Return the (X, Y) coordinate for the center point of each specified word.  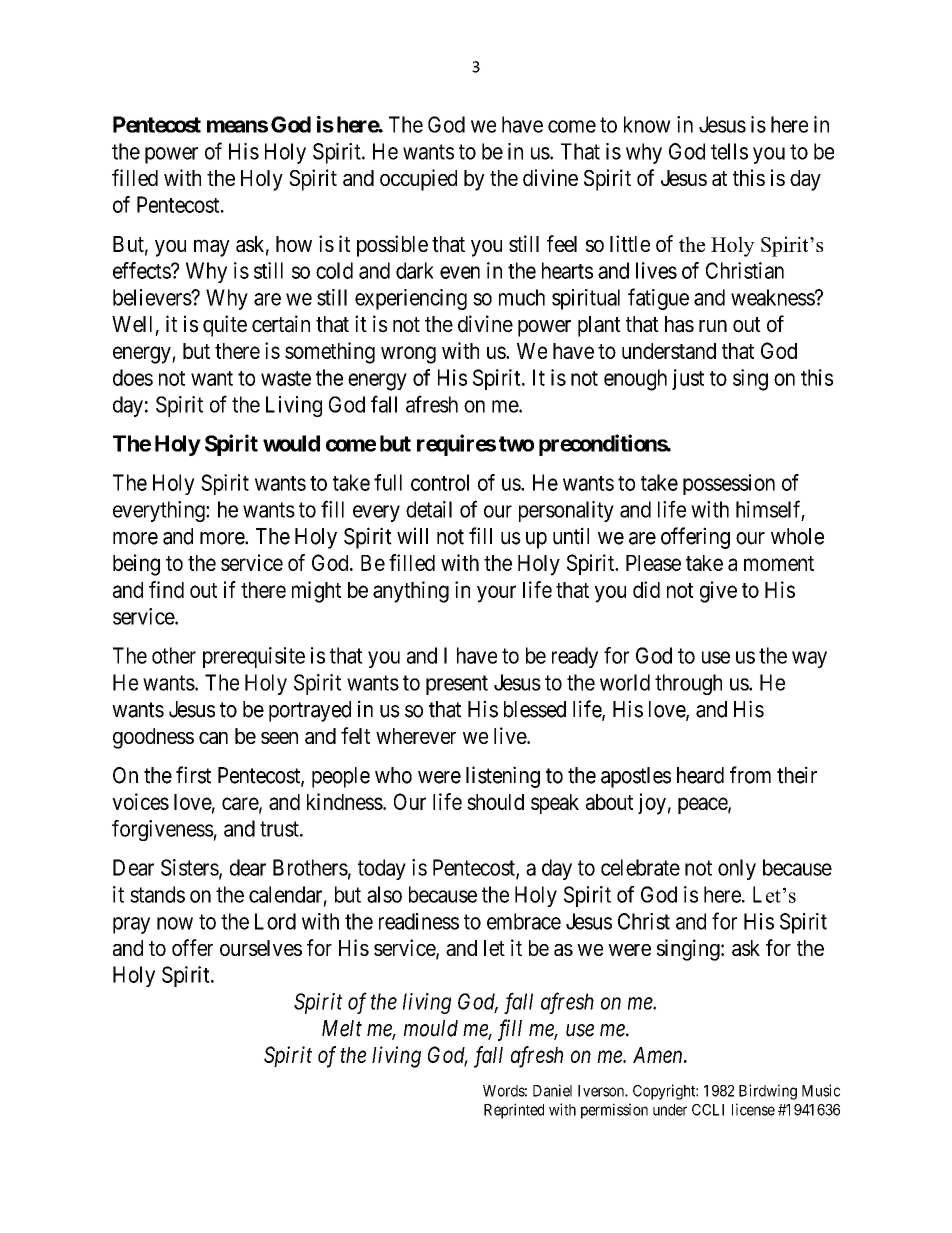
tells (729, 151)
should (495, 802)
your (496, 594)
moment (779, 563)
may (212, 248)
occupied (418, 180)
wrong (408, 355)
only (737, 869)
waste (286, 378)
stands (157, 894)
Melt (342, 1028)
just (688, 379)
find (166, 589)
